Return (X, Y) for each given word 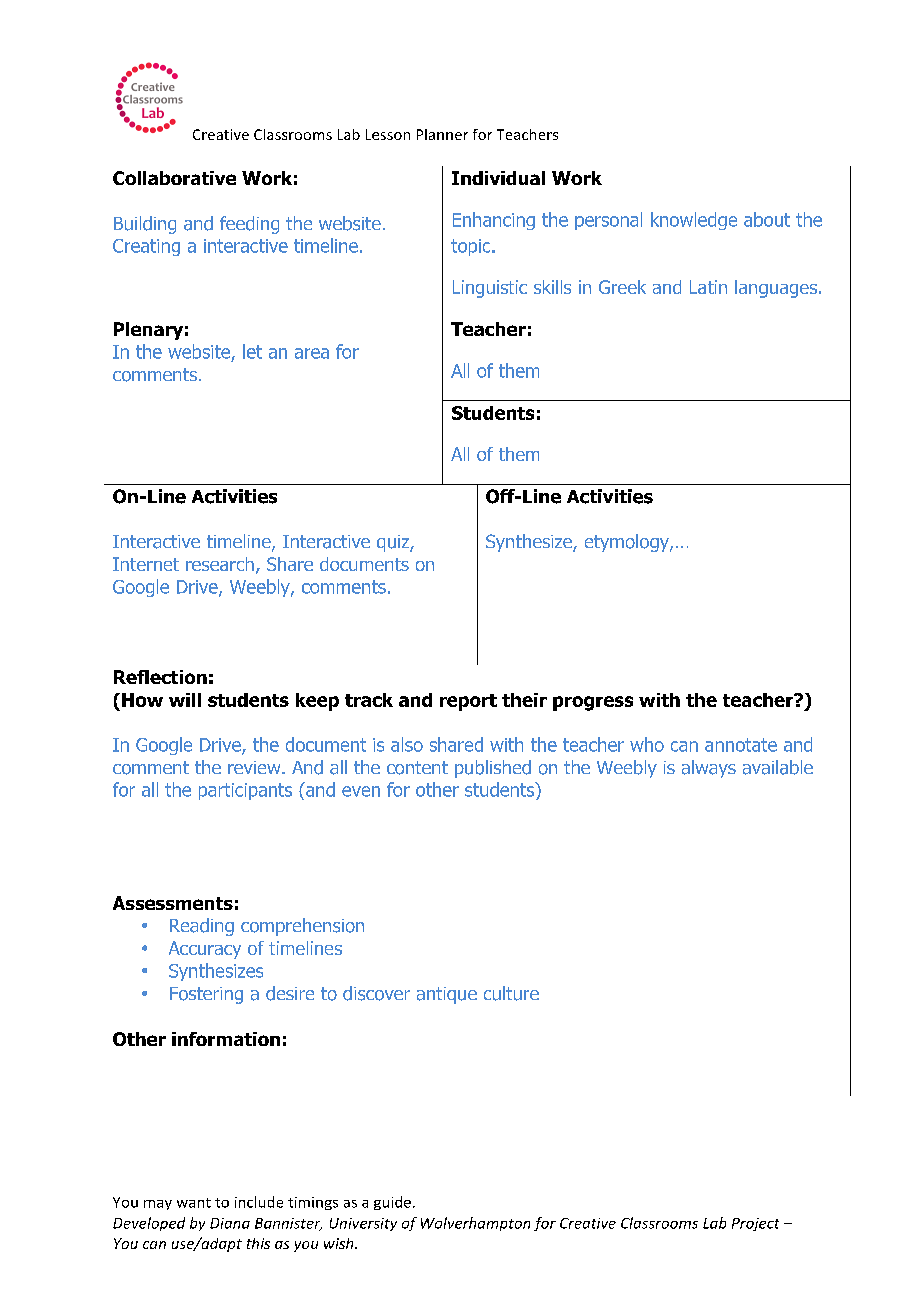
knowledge (694, 221)
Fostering (206, 995)
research (220, 564)
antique (447, 995)
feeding (249, 225)
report (468, 702)
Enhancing (494, 221)
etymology (628, 543)
